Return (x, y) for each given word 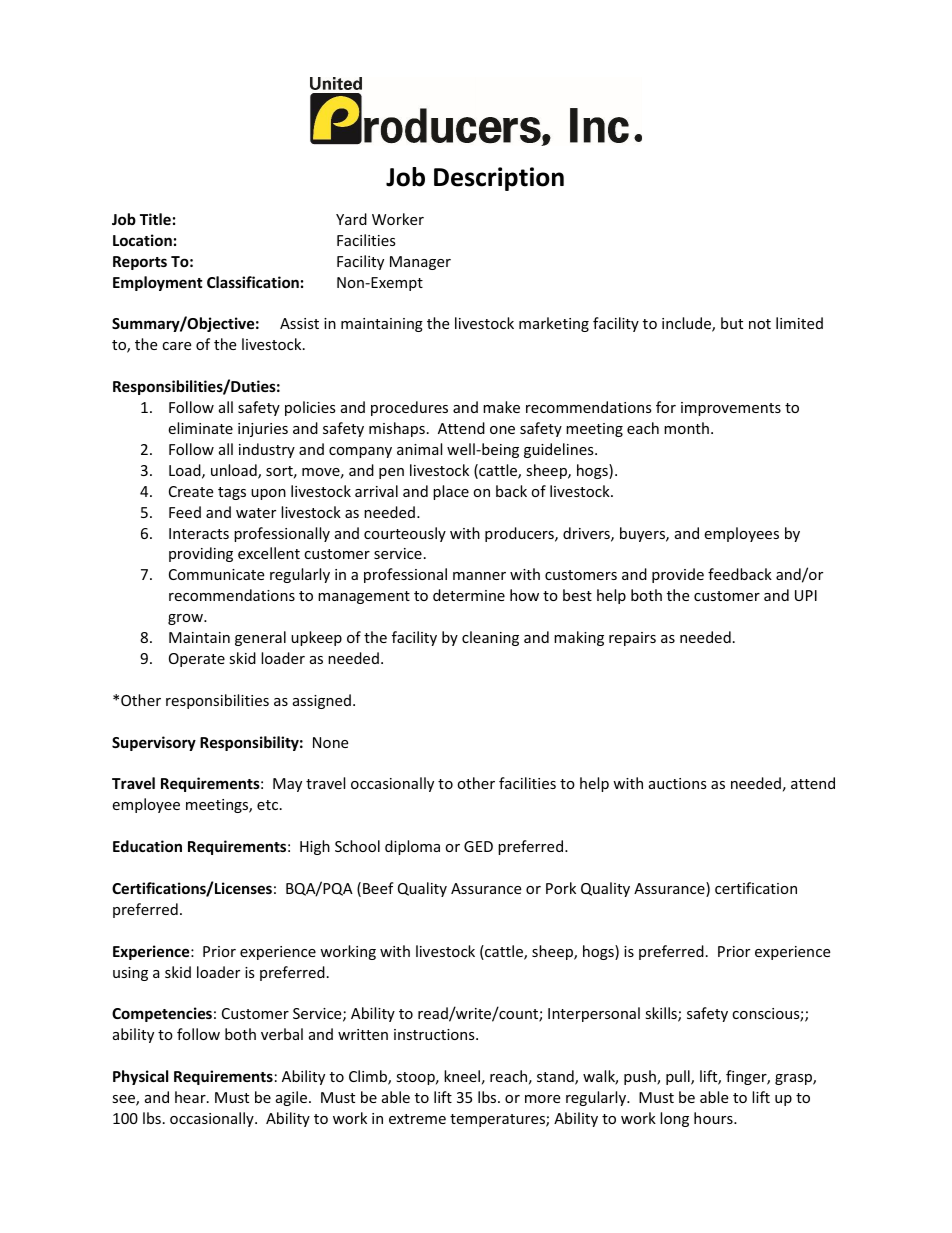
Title (155, 219)
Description (499, 179)
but (732, 323)
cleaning (490, 638)
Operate (197, 660)
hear (191, 1097)
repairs (632, 639)
